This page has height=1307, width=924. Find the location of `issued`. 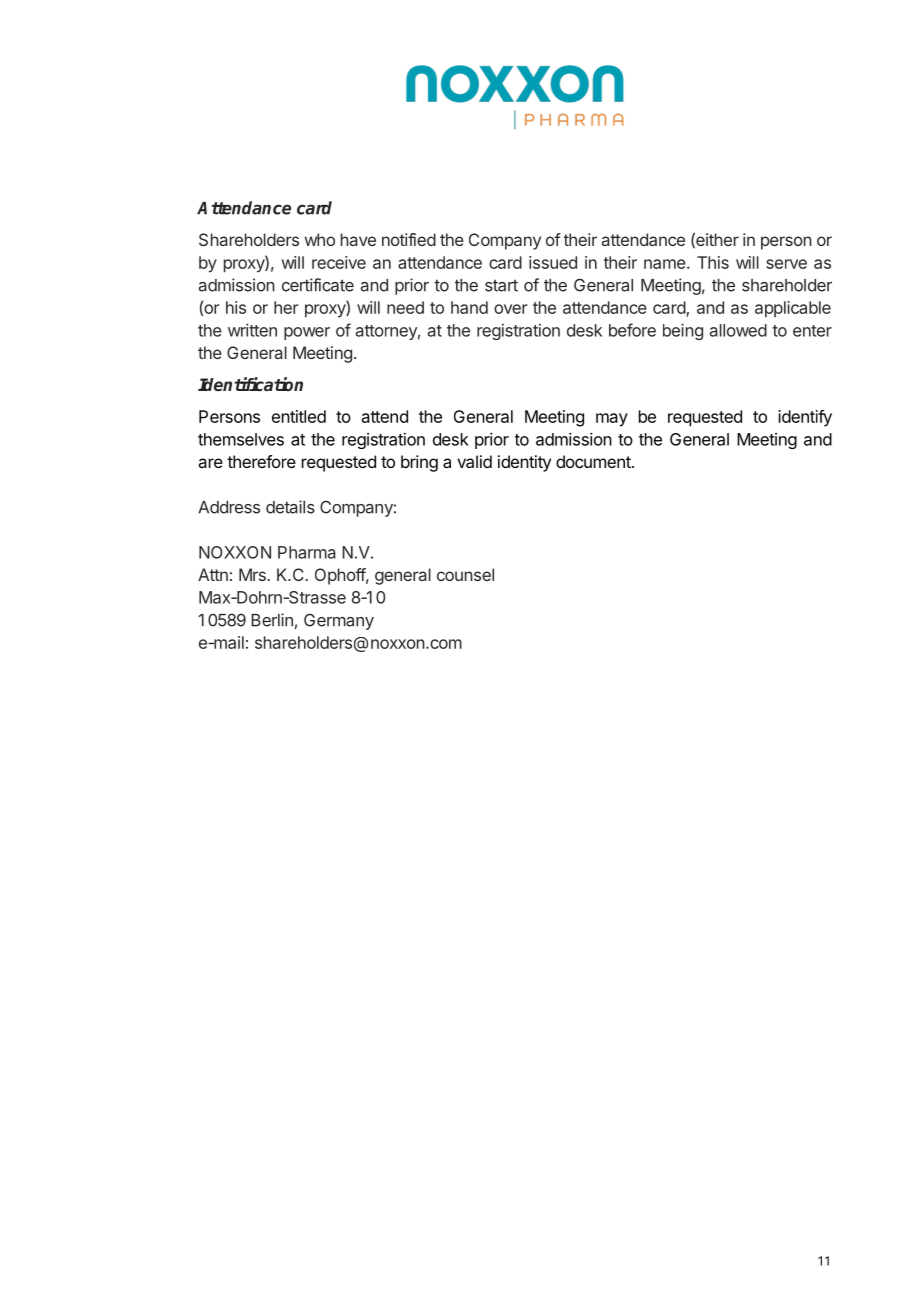

issued is located at coordinates (553, 262).
